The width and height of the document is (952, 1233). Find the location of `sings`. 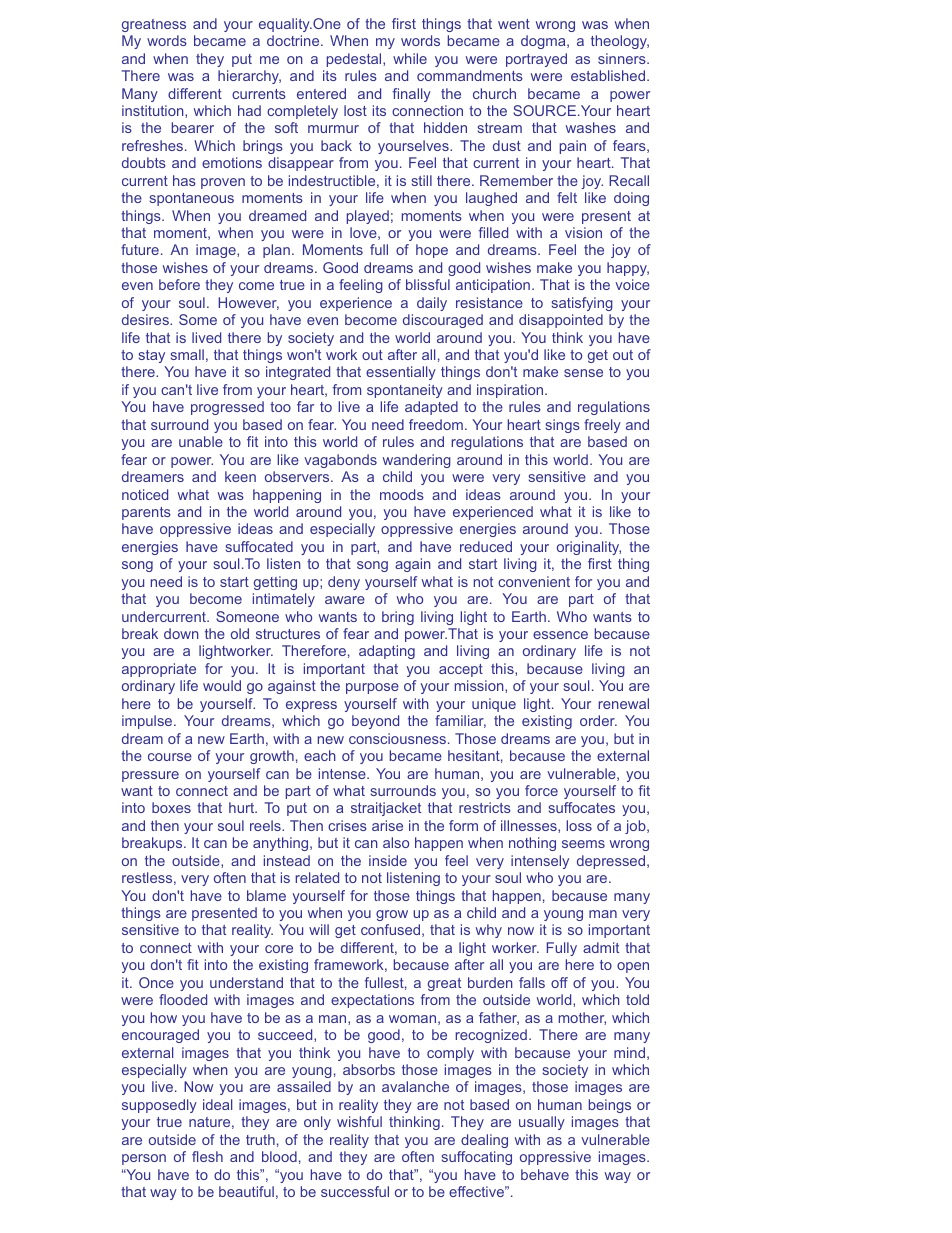

sings is located at coordinates (563, 426).
